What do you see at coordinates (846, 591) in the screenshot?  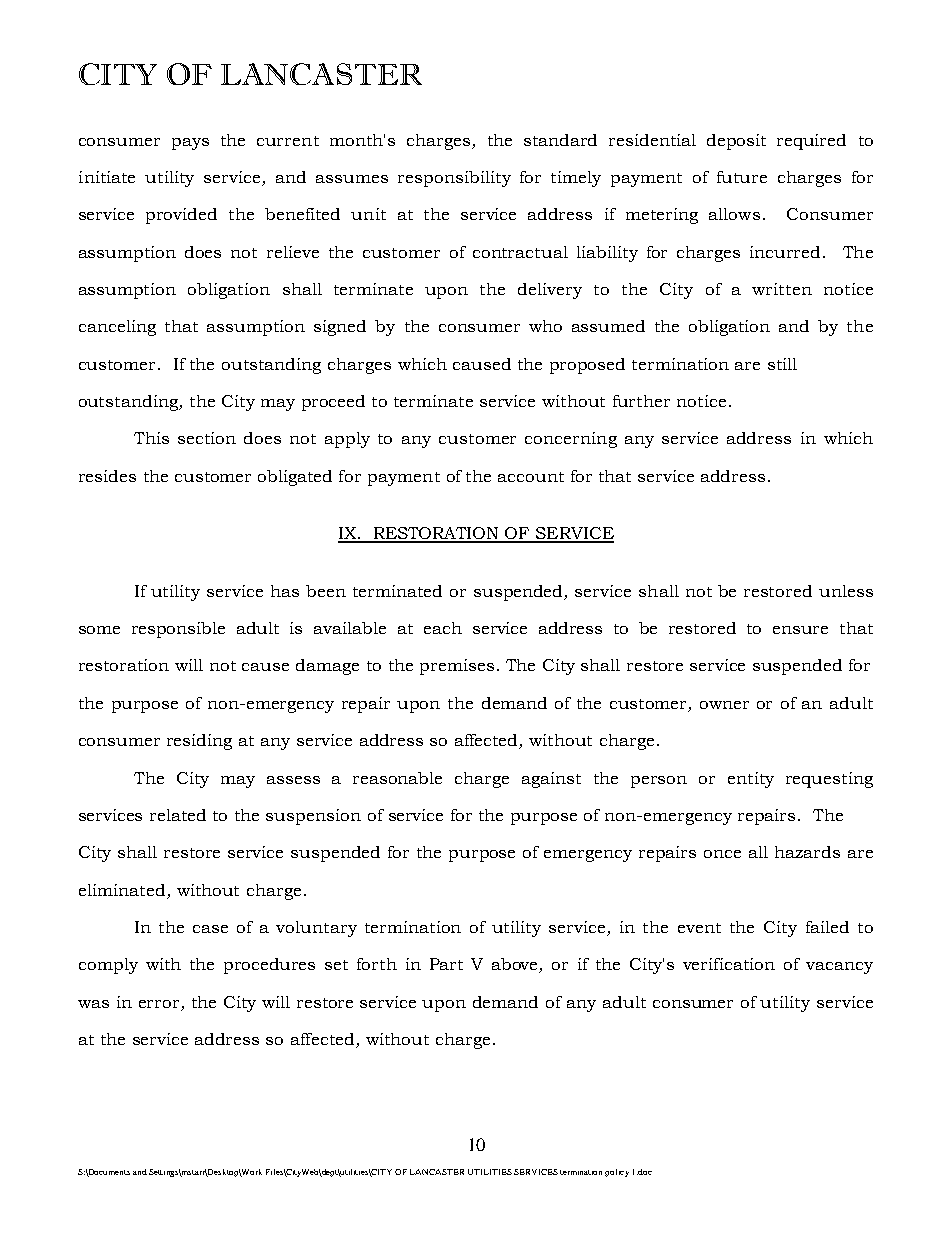 I see `unless` at bounding box center [846, 591].
